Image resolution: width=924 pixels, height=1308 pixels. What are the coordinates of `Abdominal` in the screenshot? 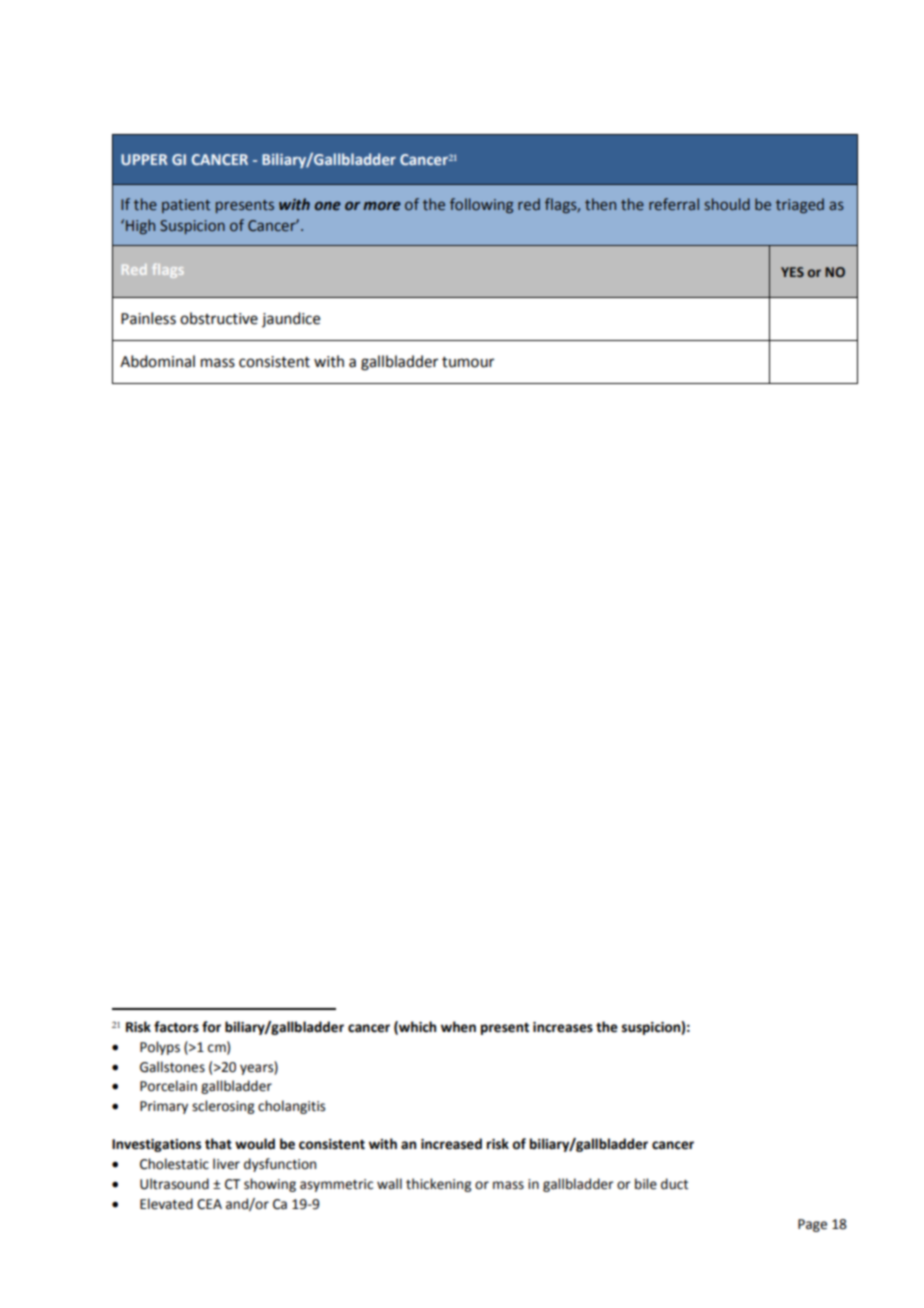 It's located at (157, 361).
